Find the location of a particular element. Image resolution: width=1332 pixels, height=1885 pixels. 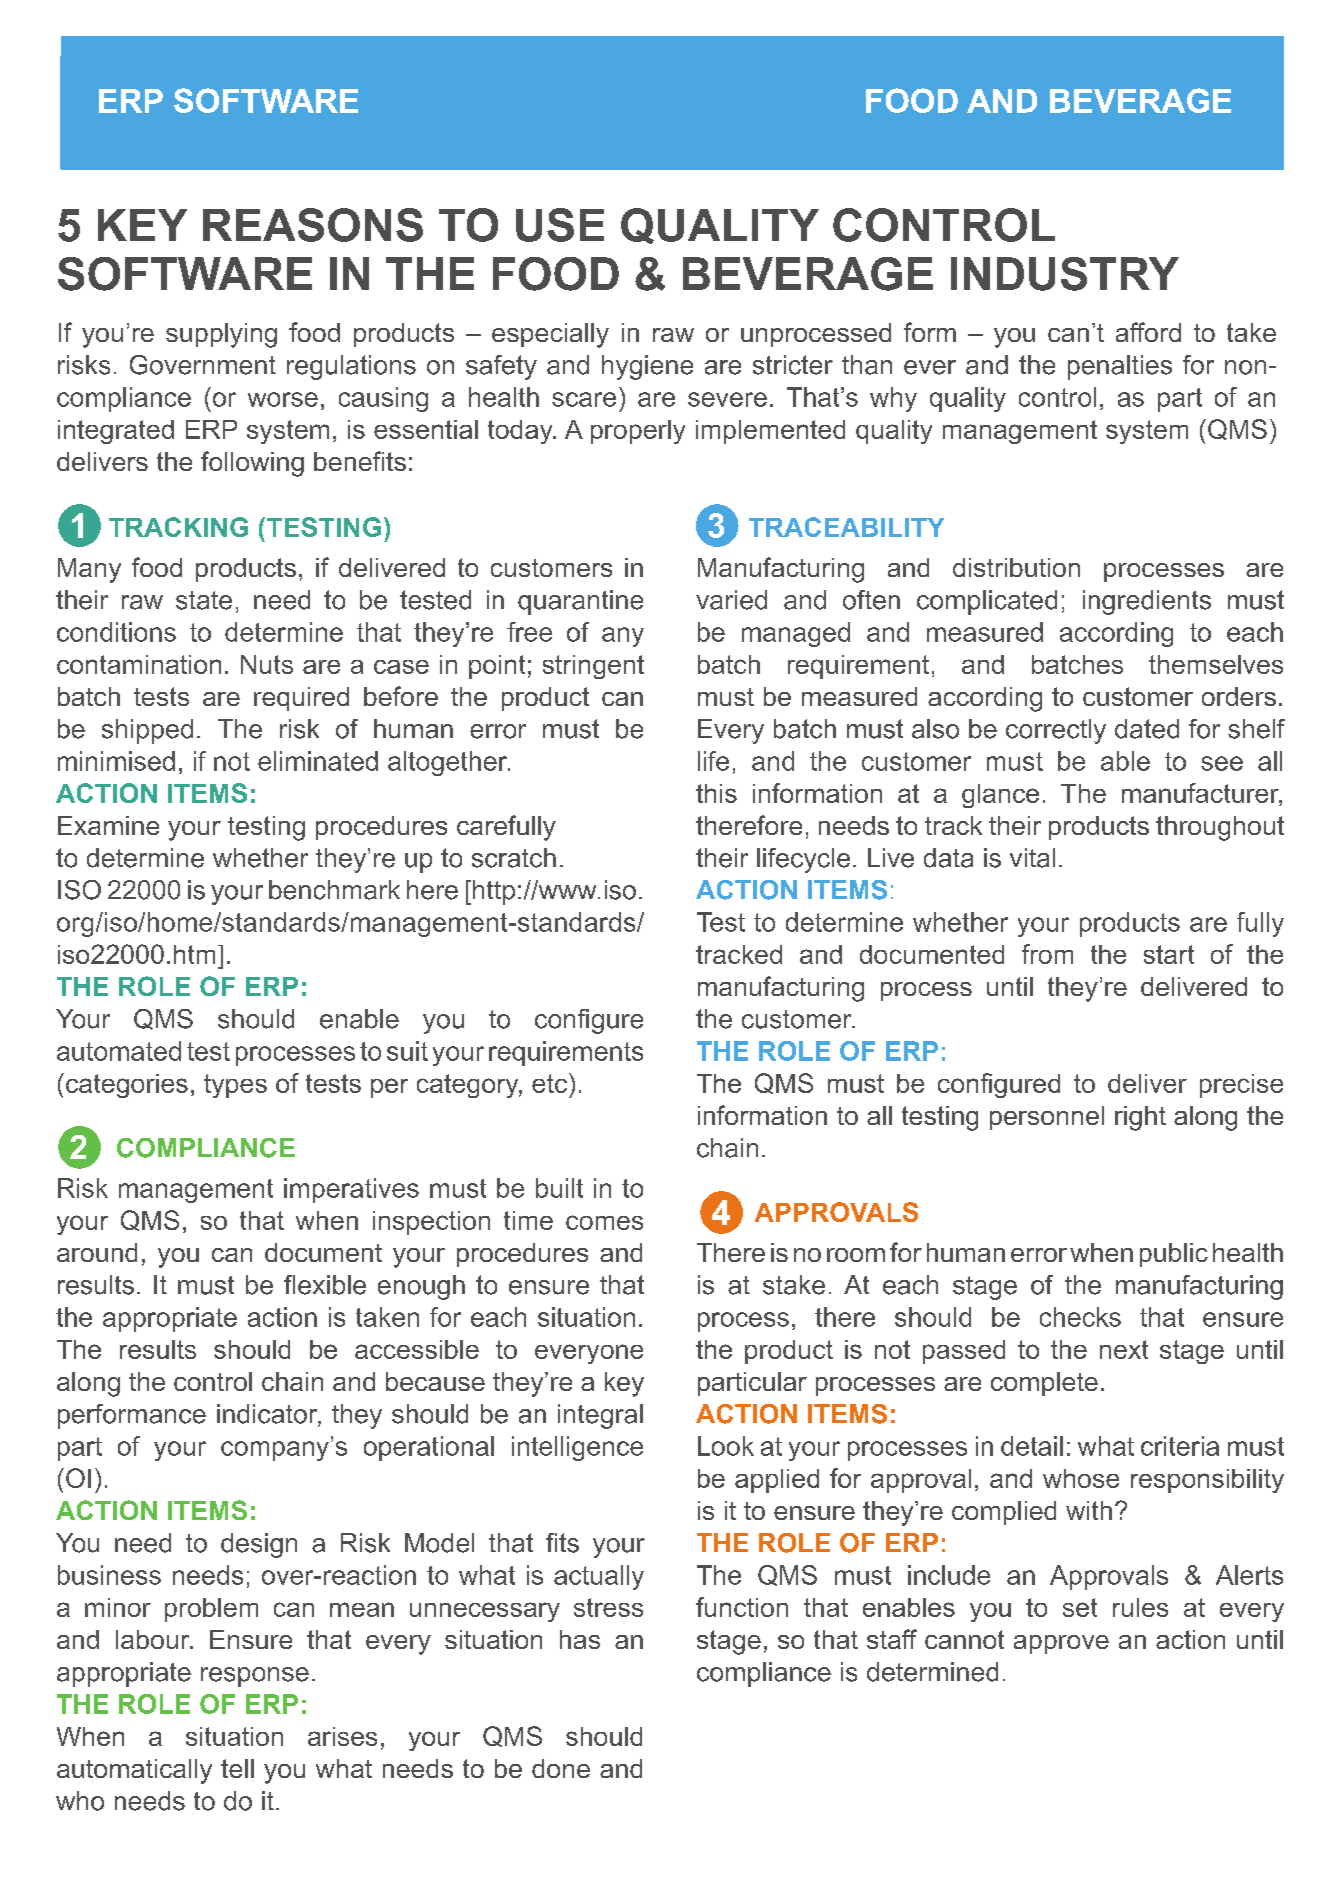

INDUSTRY is located at coordinates (1065, 274).
